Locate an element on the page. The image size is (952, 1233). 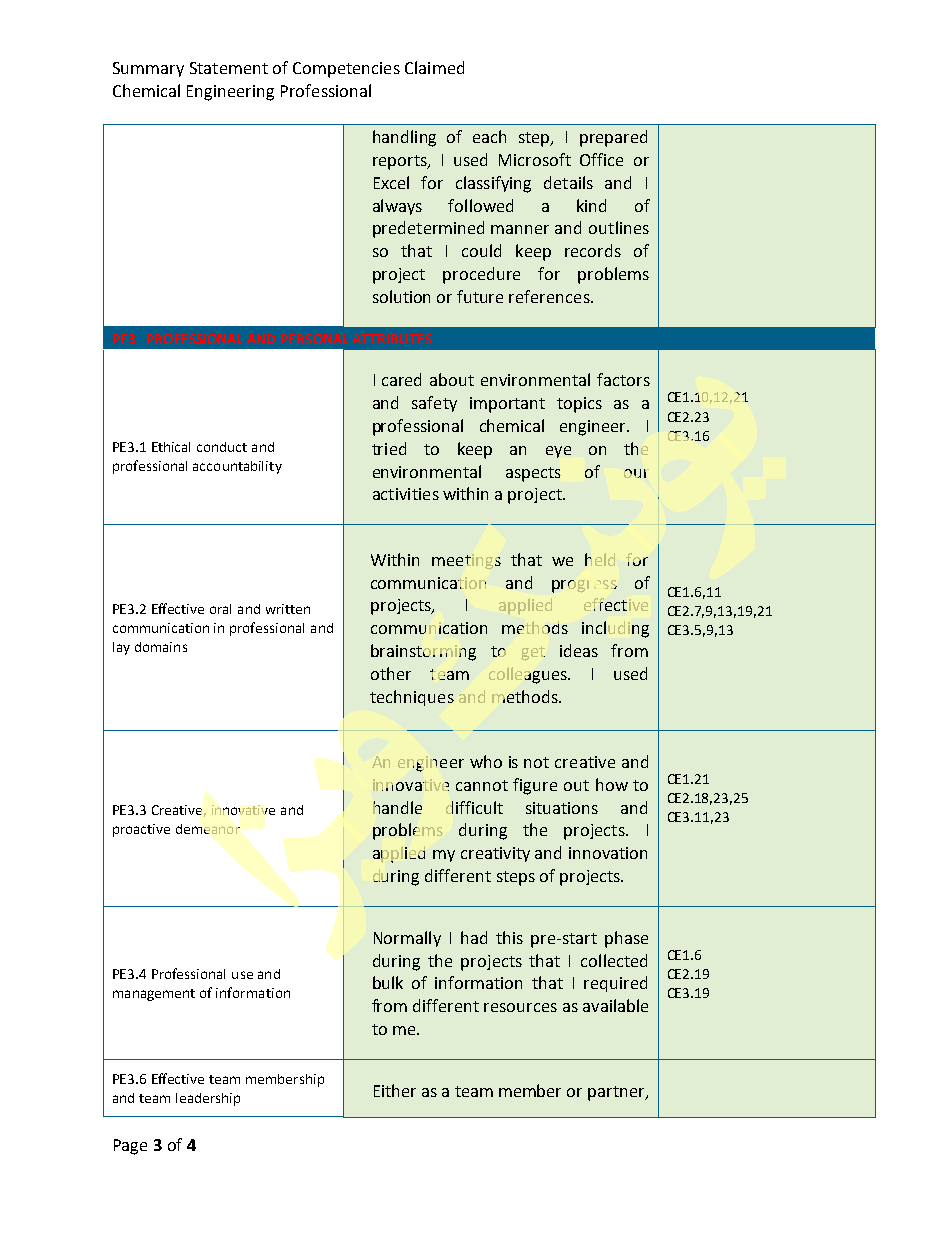
oral is located at coordinates (220, 609).
